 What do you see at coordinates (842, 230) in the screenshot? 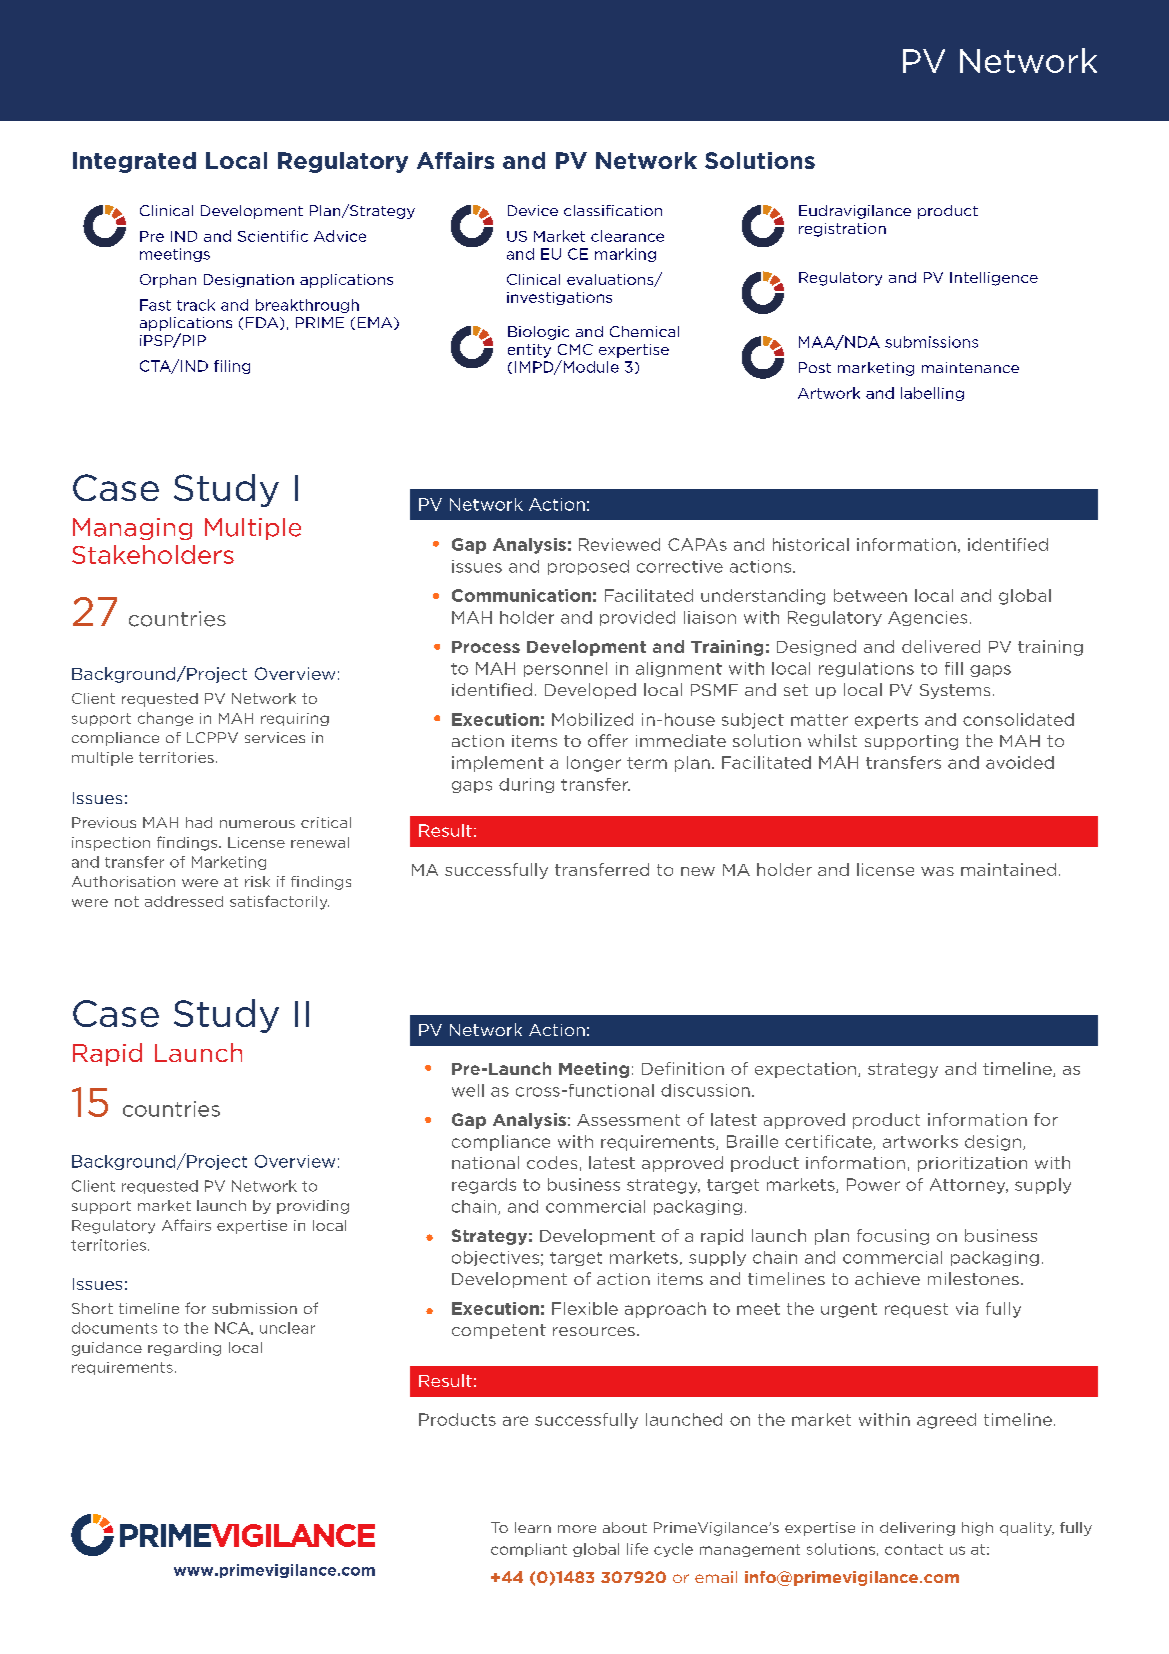
I see `registration` at bounding box center [842, 230].
